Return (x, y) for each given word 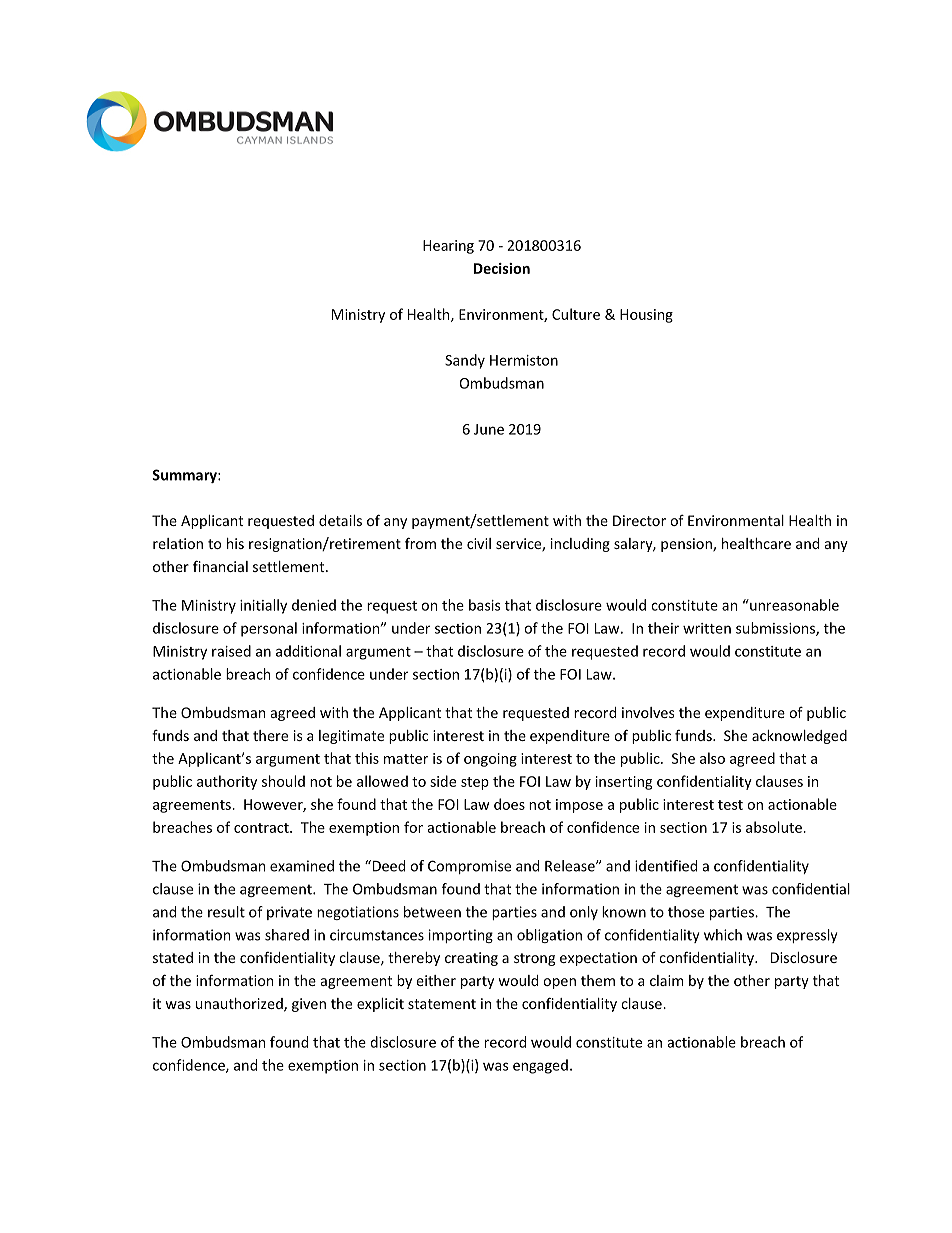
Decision (502, 268)
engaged (540, 1066)
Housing (646, 316)
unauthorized (240, 1005)
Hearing (448, 247)
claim (666, 980)
